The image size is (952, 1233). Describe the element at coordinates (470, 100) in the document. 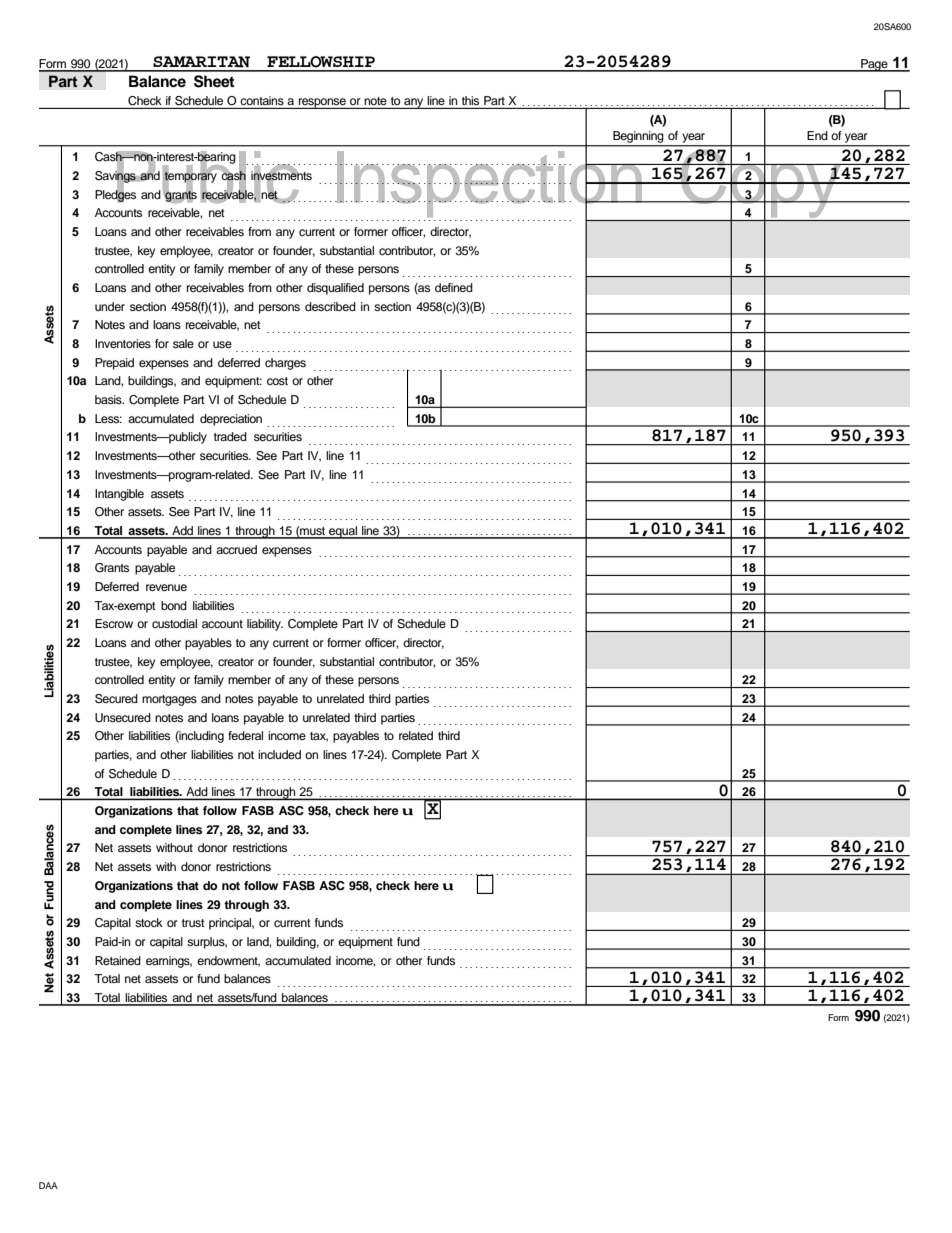

I see `this` at that location.
